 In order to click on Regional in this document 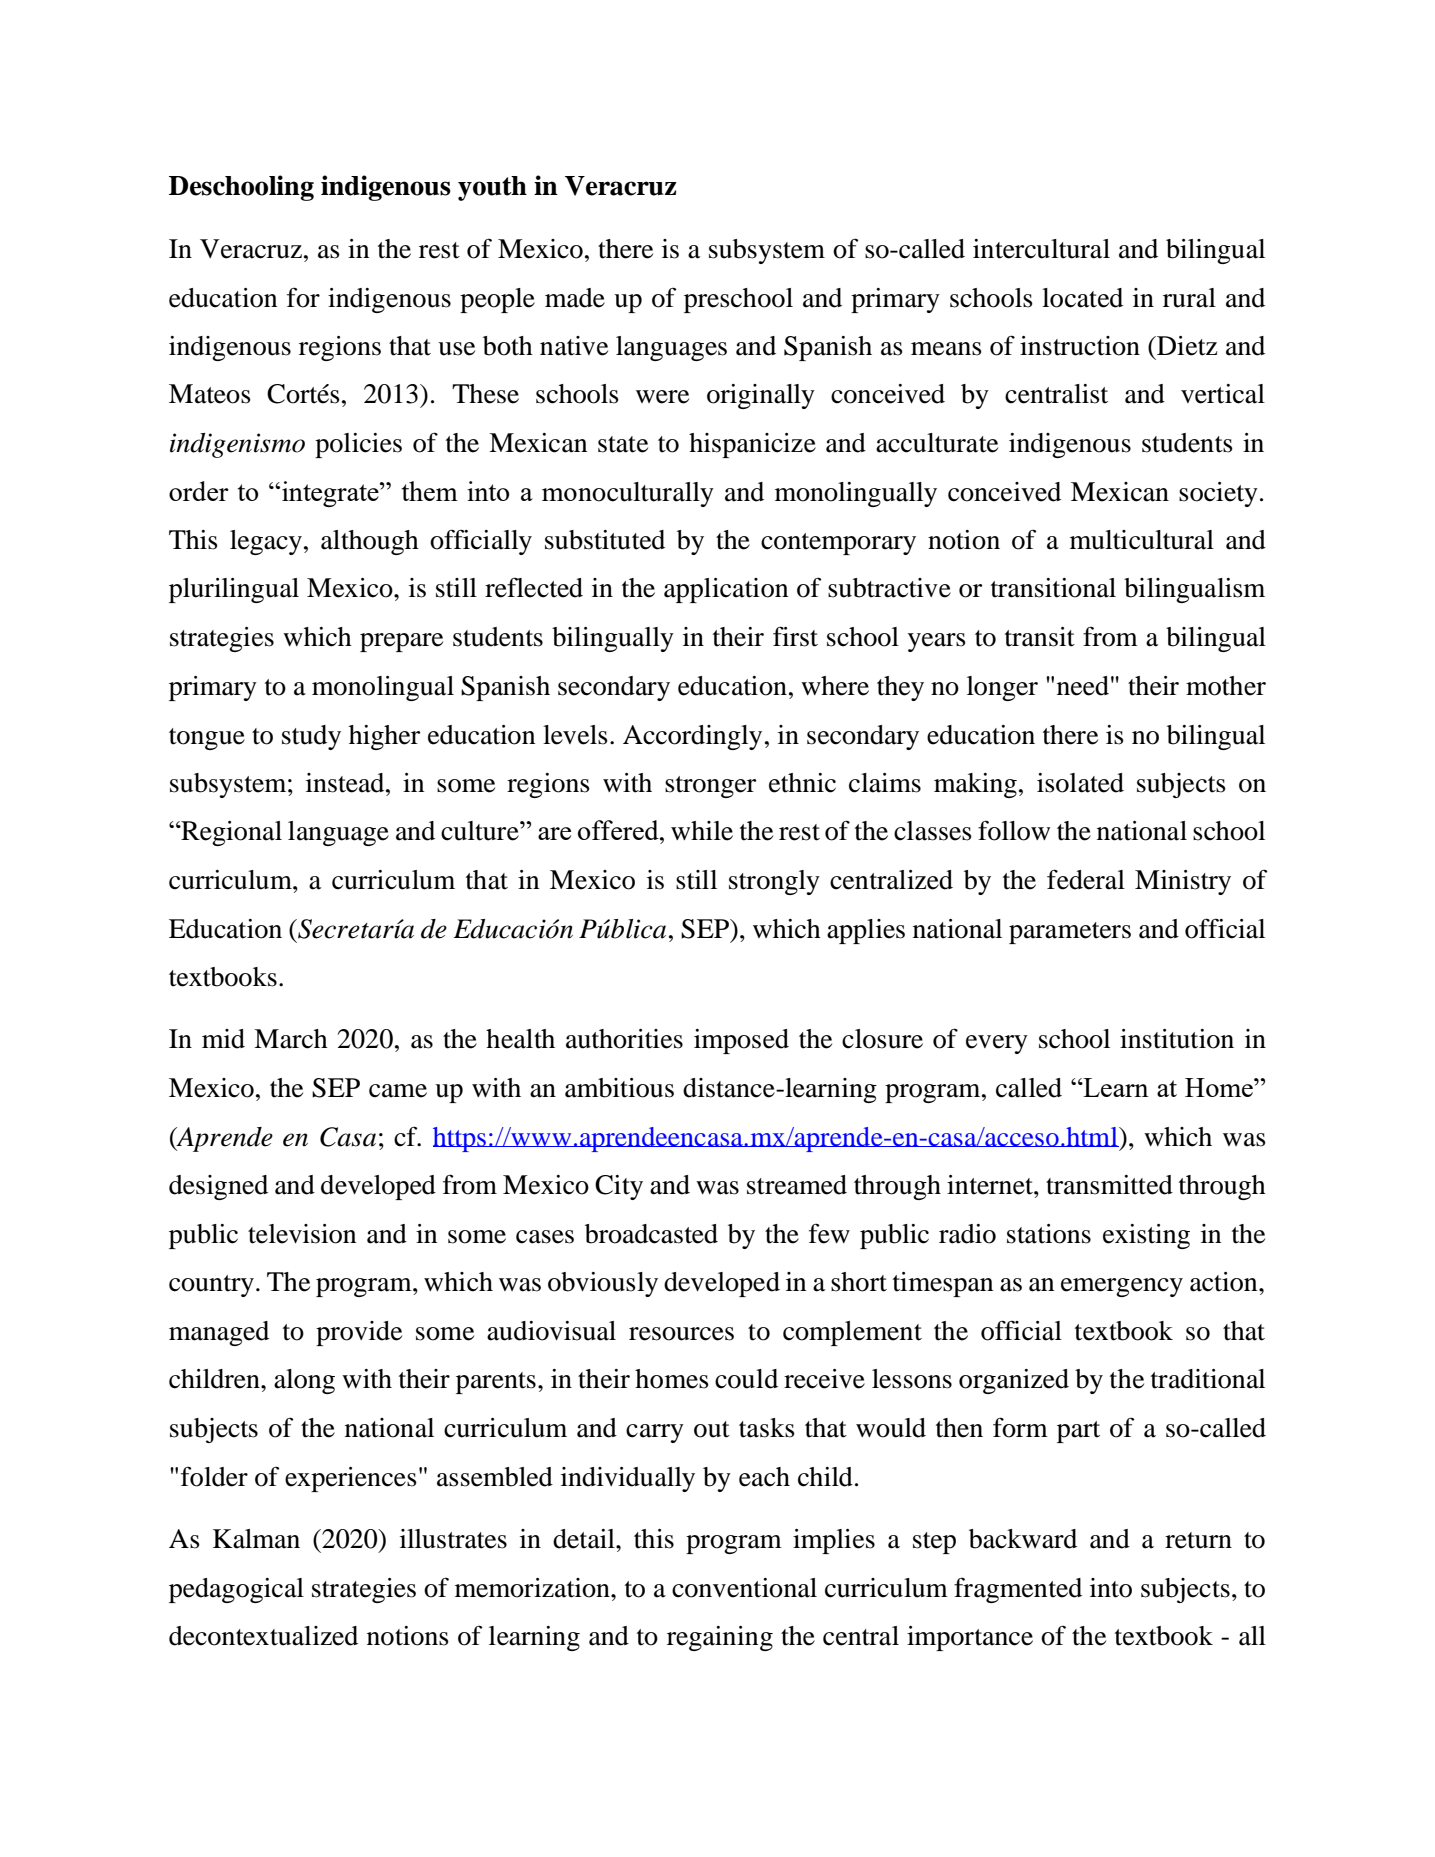, I will do `click(230, 833)`.
